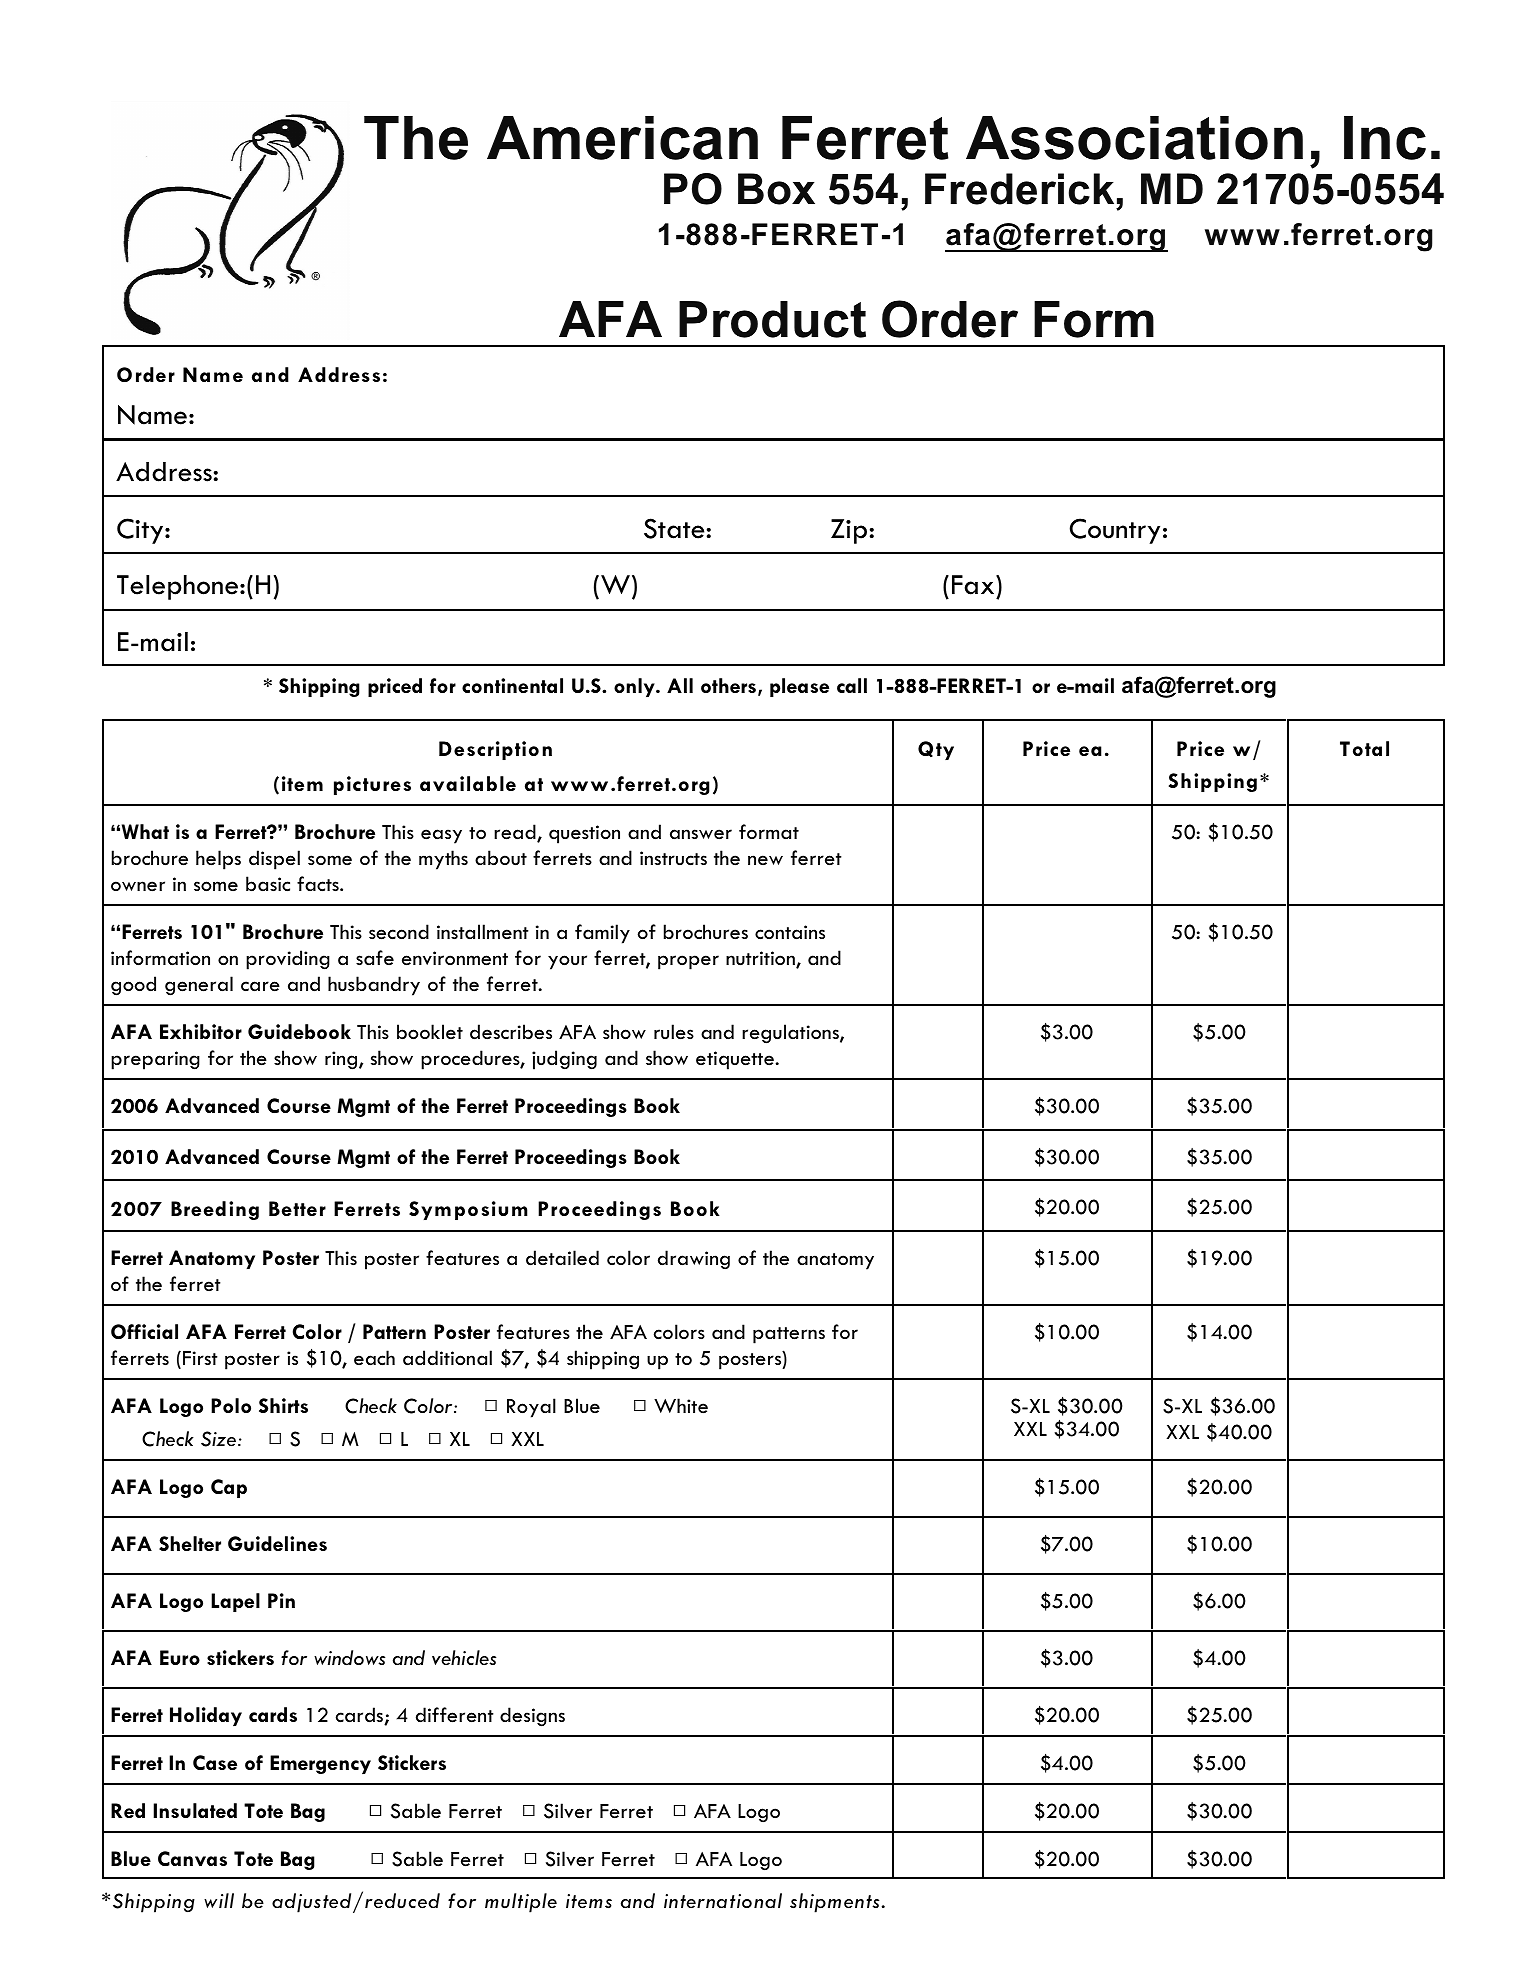 The image size is (1535, 1986). I want to click on White, so click(681, 1406).
